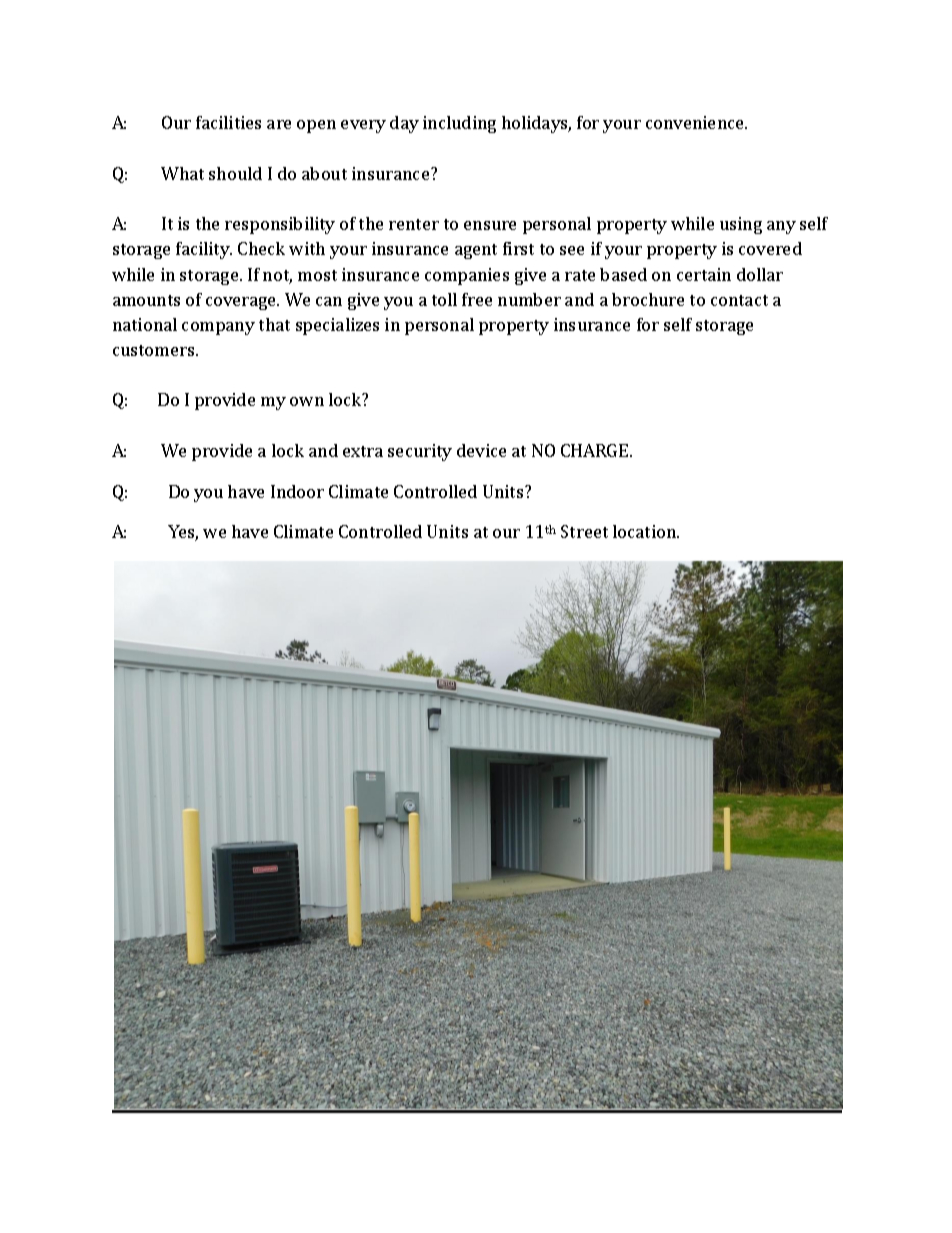  I want to click on Indoor, so click(297, 491).
